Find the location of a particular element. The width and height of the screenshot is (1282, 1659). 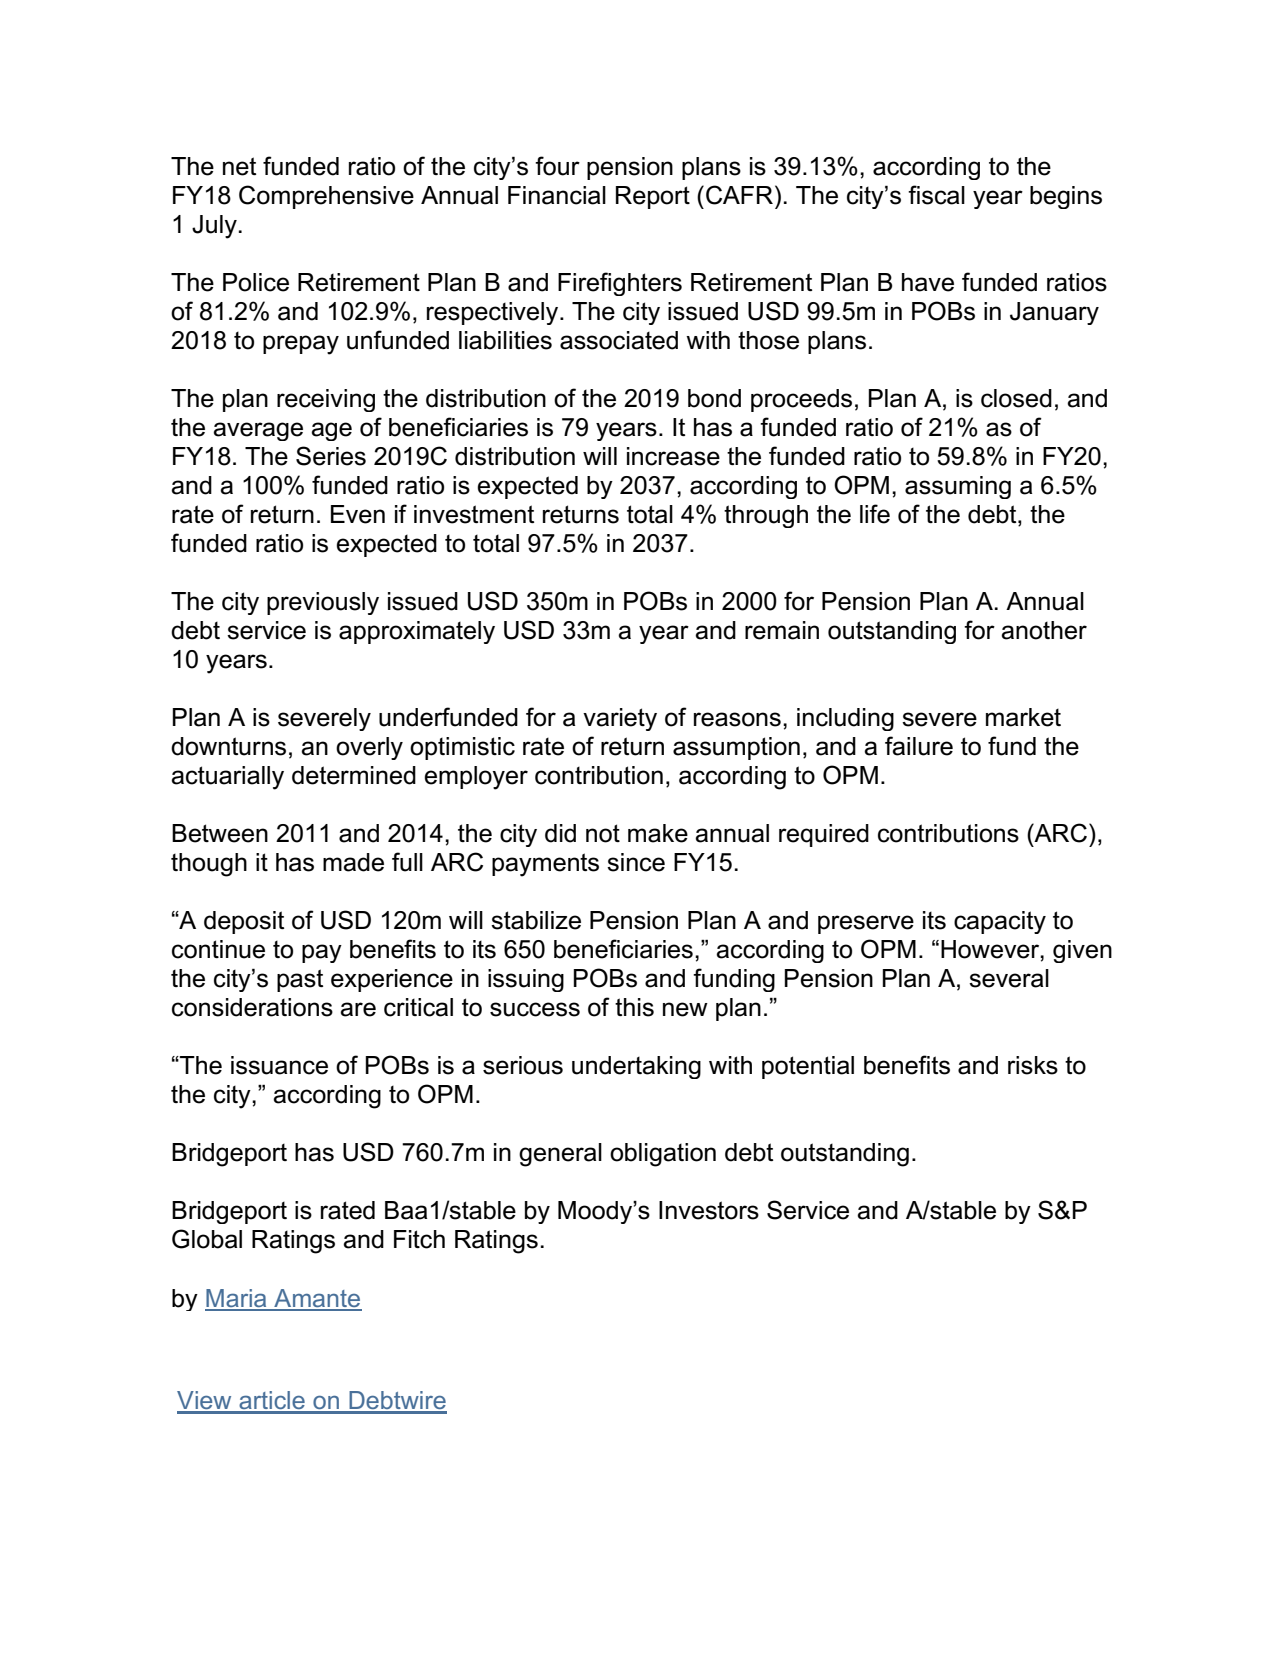

made is located at coordinates (353, 862).
